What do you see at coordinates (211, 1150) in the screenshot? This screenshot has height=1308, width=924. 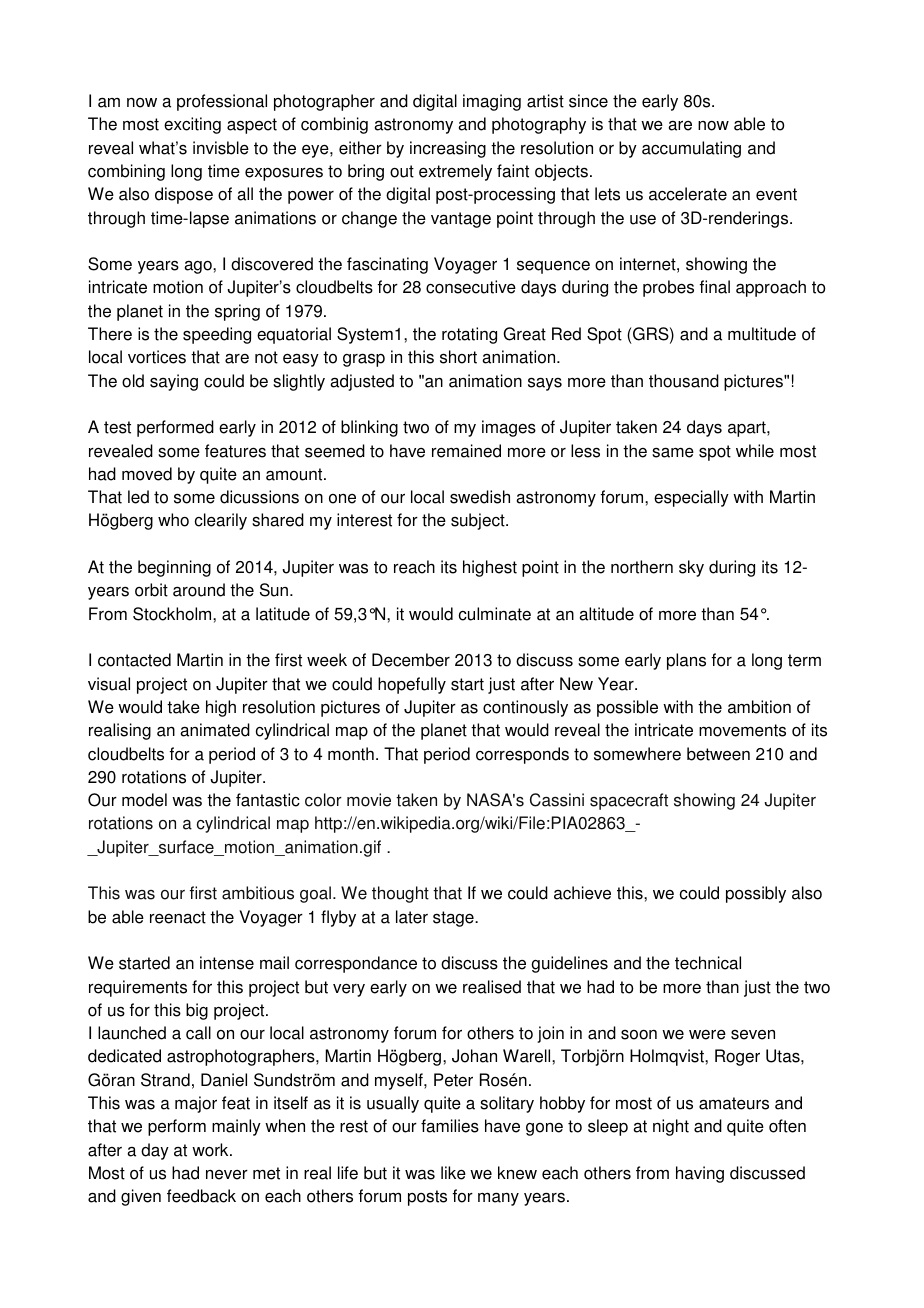 I see `work` at bounding box center [211, 1150].
